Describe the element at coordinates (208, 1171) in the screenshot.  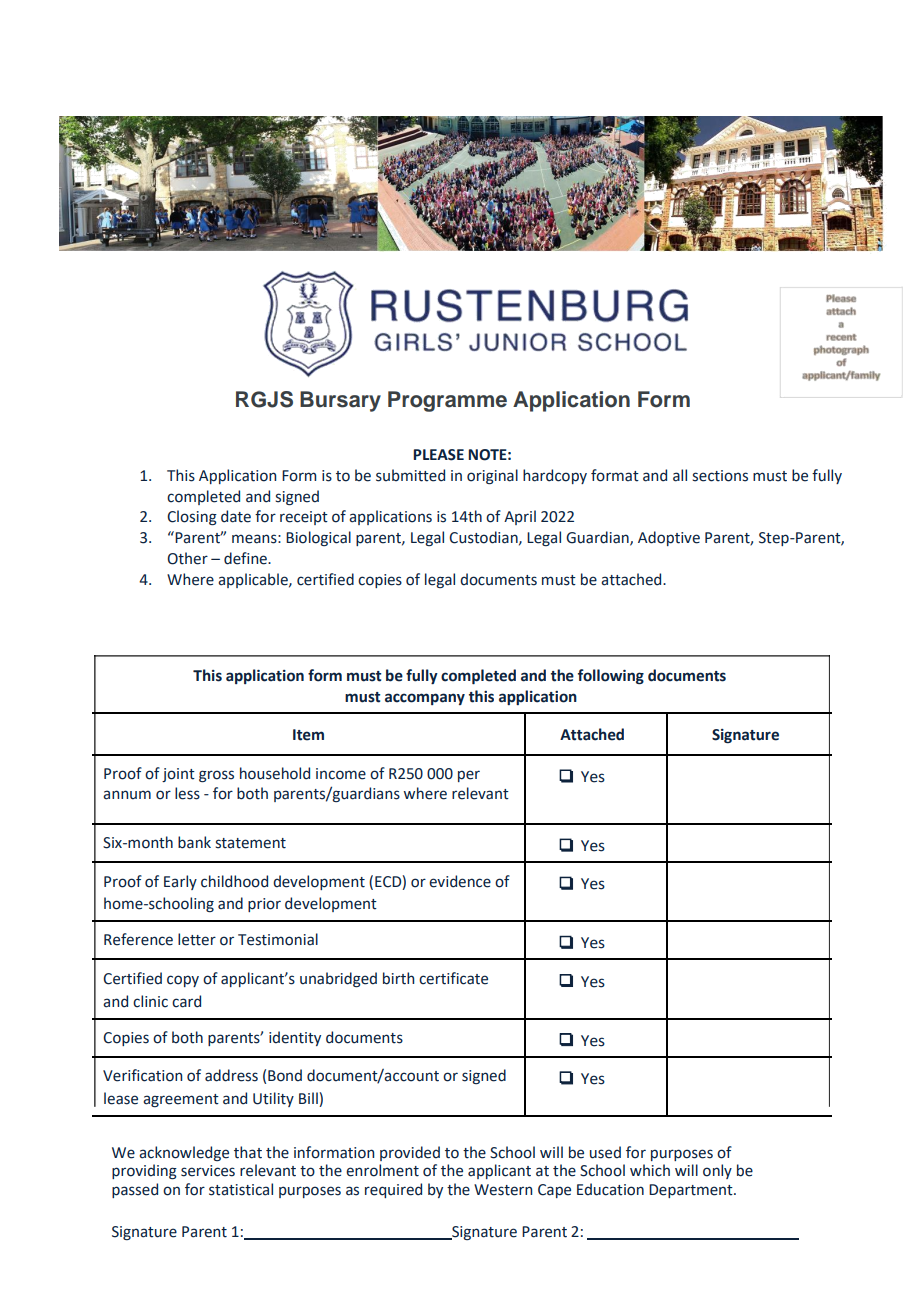
I see `services` at that location.
